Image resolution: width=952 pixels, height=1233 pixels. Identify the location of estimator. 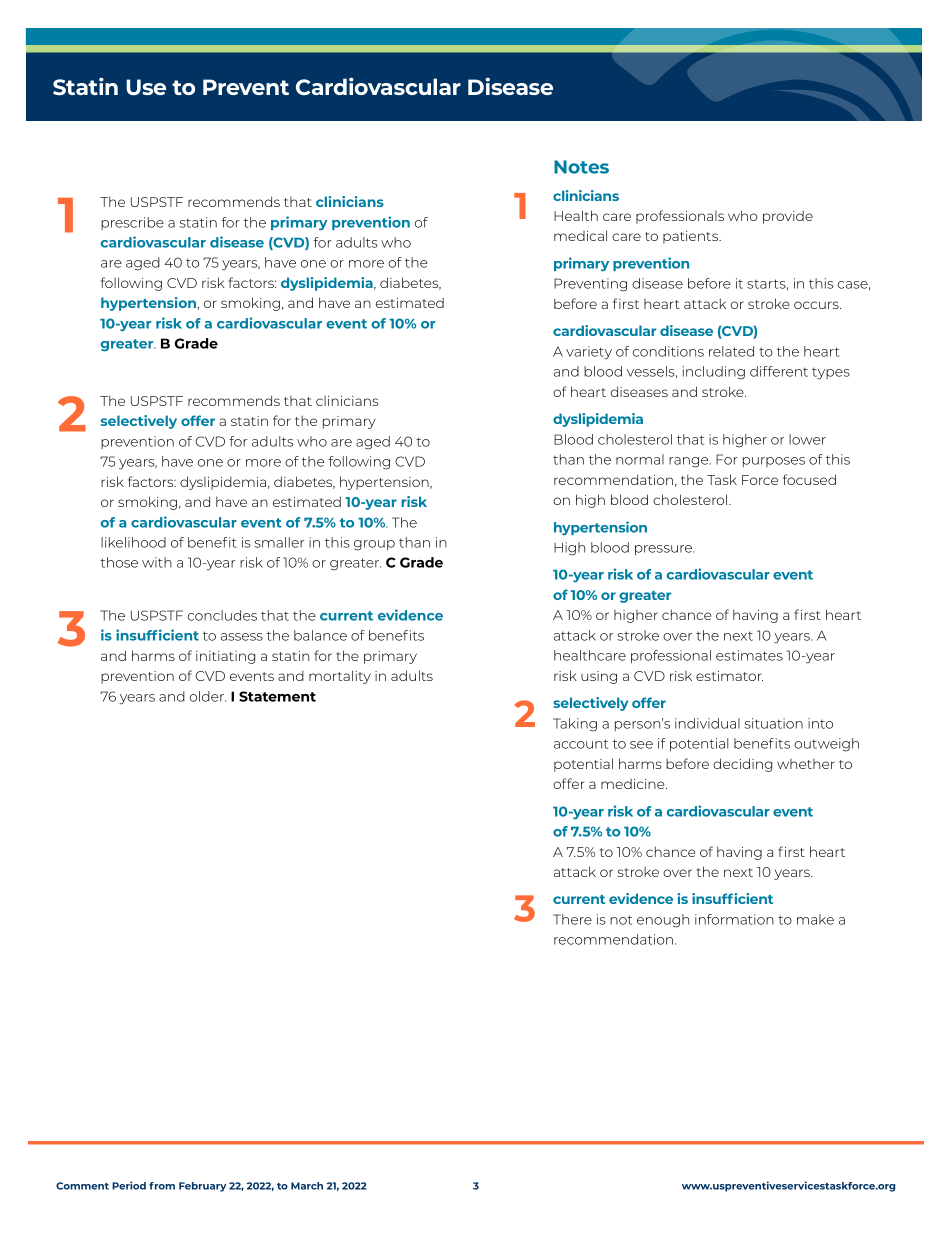
(729, 676).
